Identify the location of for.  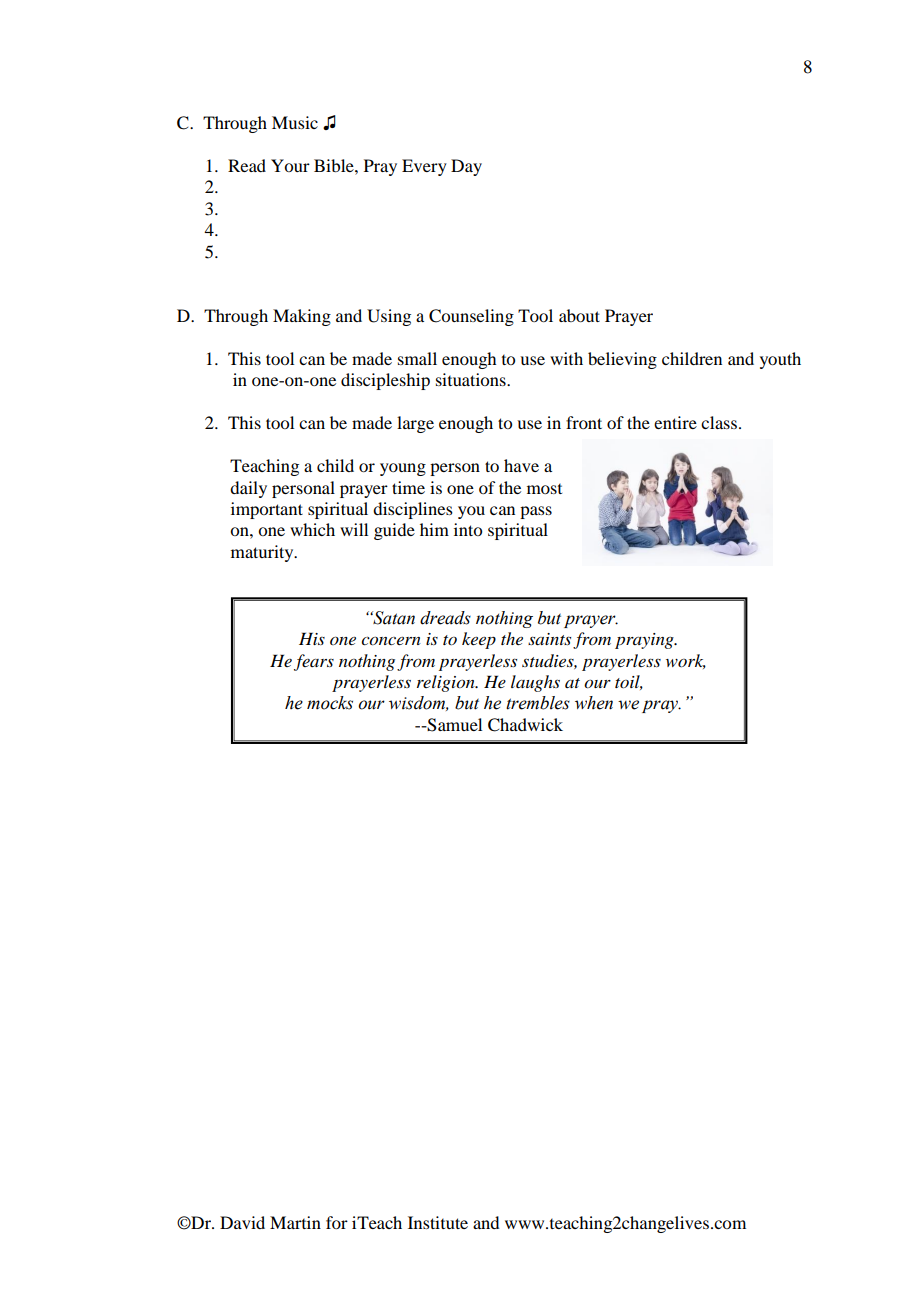
(337, 1222).
